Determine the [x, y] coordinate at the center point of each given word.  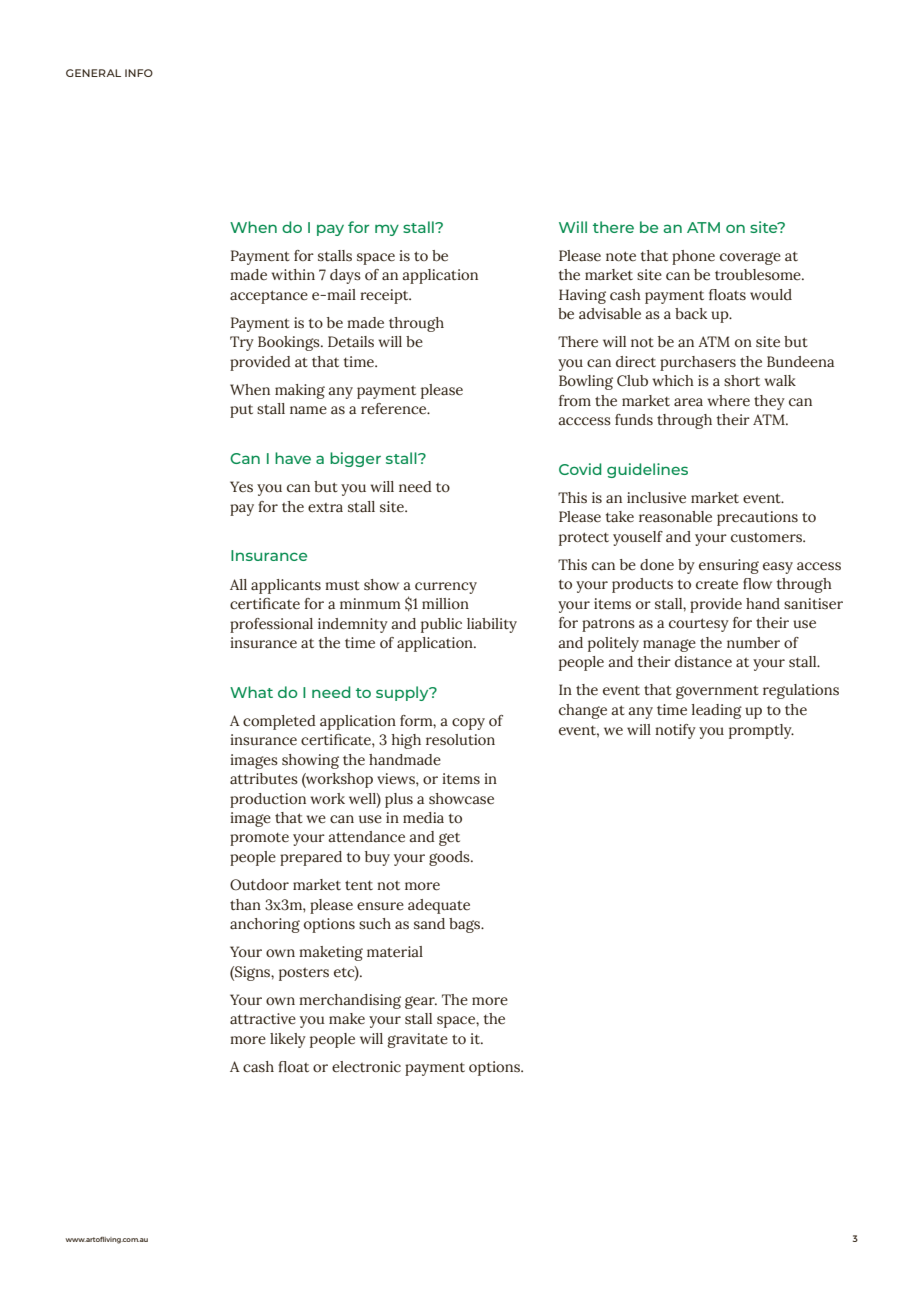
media [423, 818]
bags [466, 925]
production [268, 800]
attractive [263, 1019]
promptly [761, 731]
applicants [286, 586]
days [345, 276]
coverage [750, 258]
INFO [139, 73]
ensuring [729, 566]
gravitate [418, 1040]
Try [242, 343]
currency [446, 588]
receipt [385, 296]
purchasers [698, 363]
